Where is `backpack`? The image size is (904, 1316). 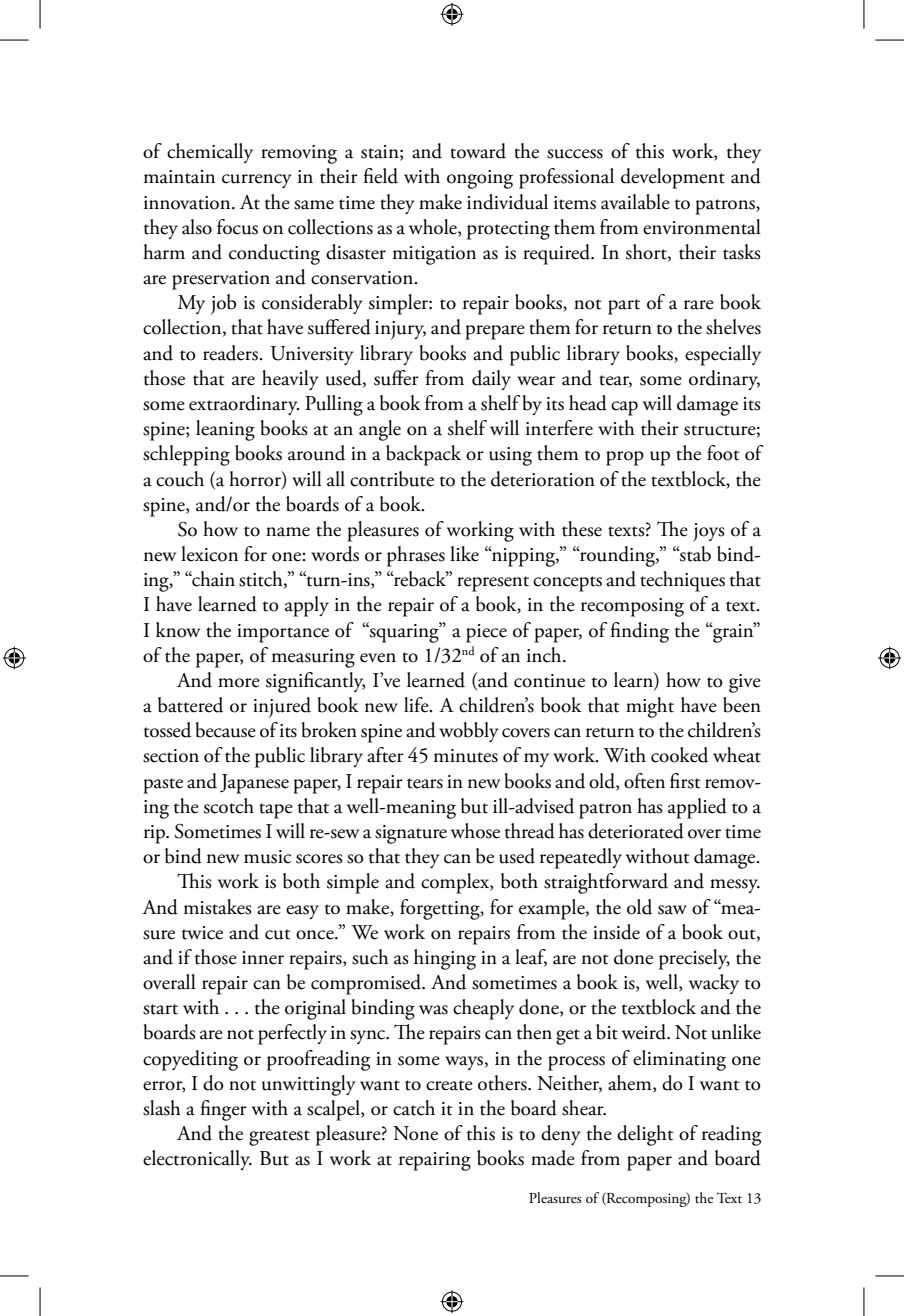
backpack is located at coordinates (423, 455).
